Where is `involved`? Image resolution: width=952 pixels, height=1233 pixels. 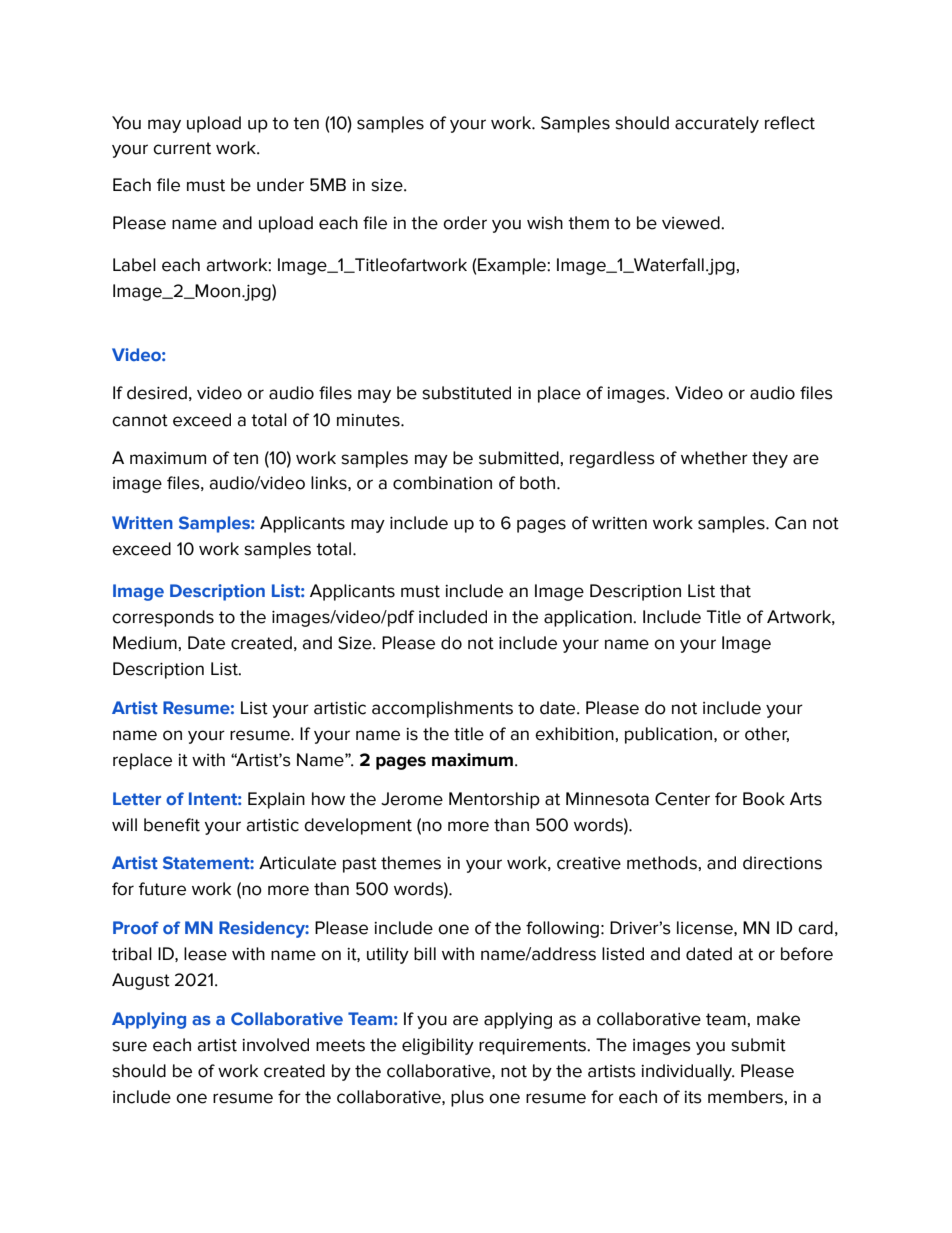 involved is located at coordinates (275, 1045).
